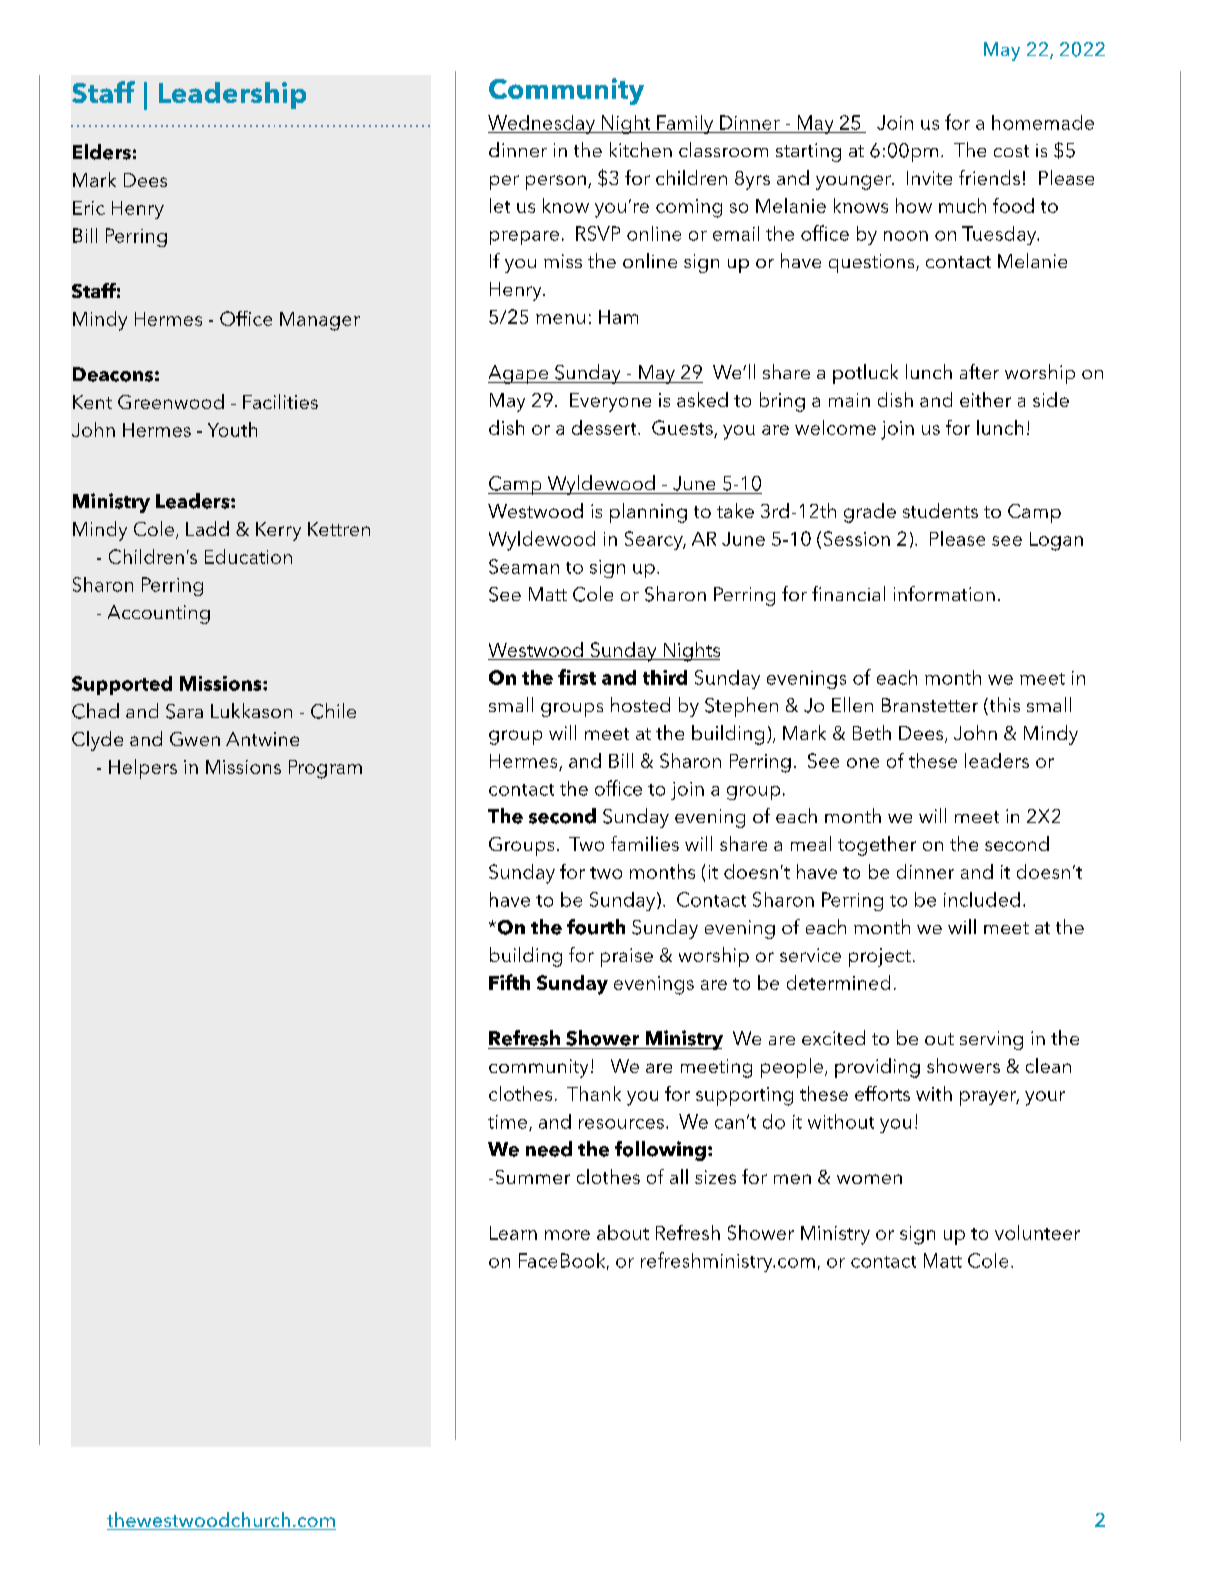  What do you see at coordinates (645, 843) in the screenshot?
I see `families` at bounding box center [645, 843].
